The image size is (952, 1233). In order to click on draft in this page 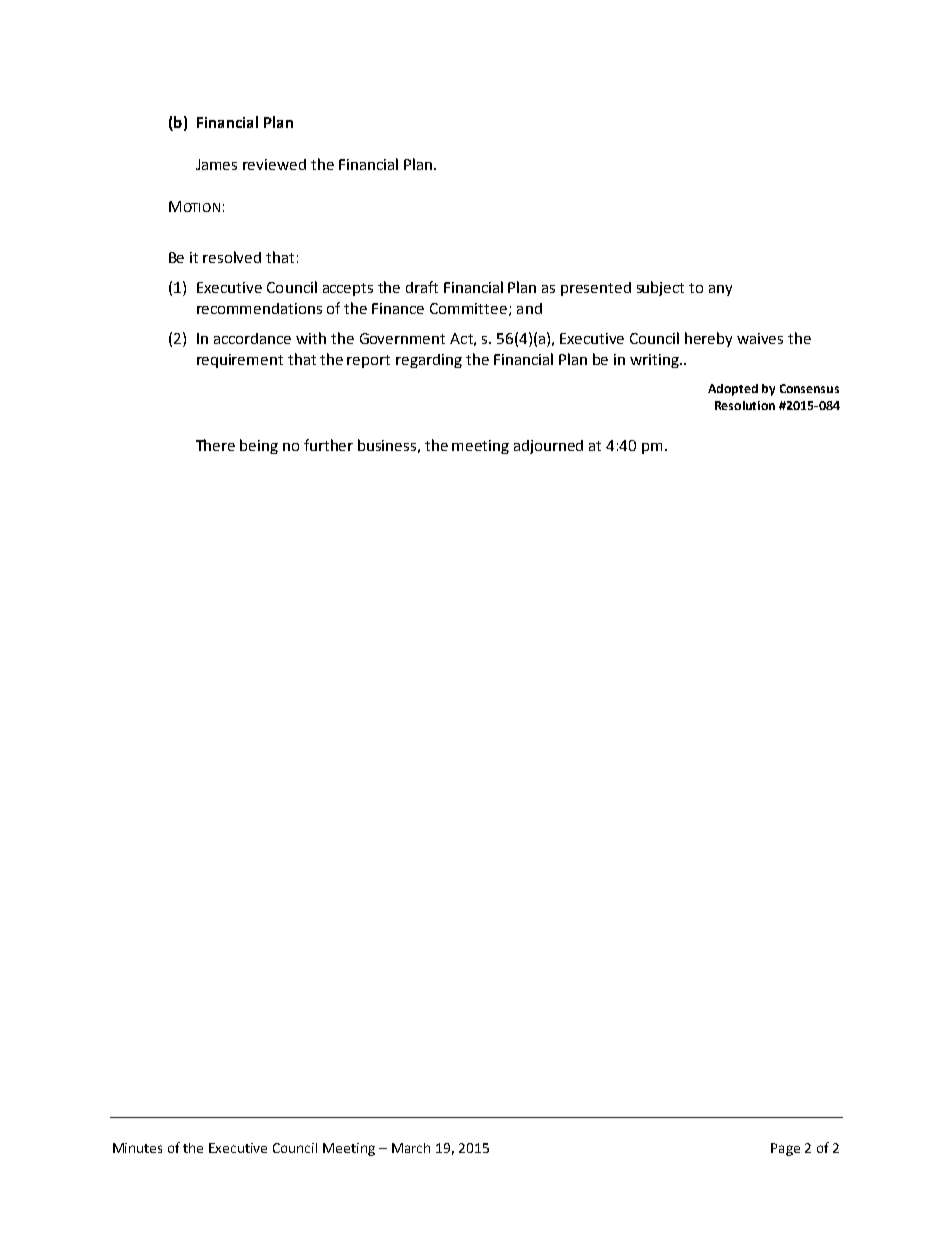, I will do `click(422, 287)`.
